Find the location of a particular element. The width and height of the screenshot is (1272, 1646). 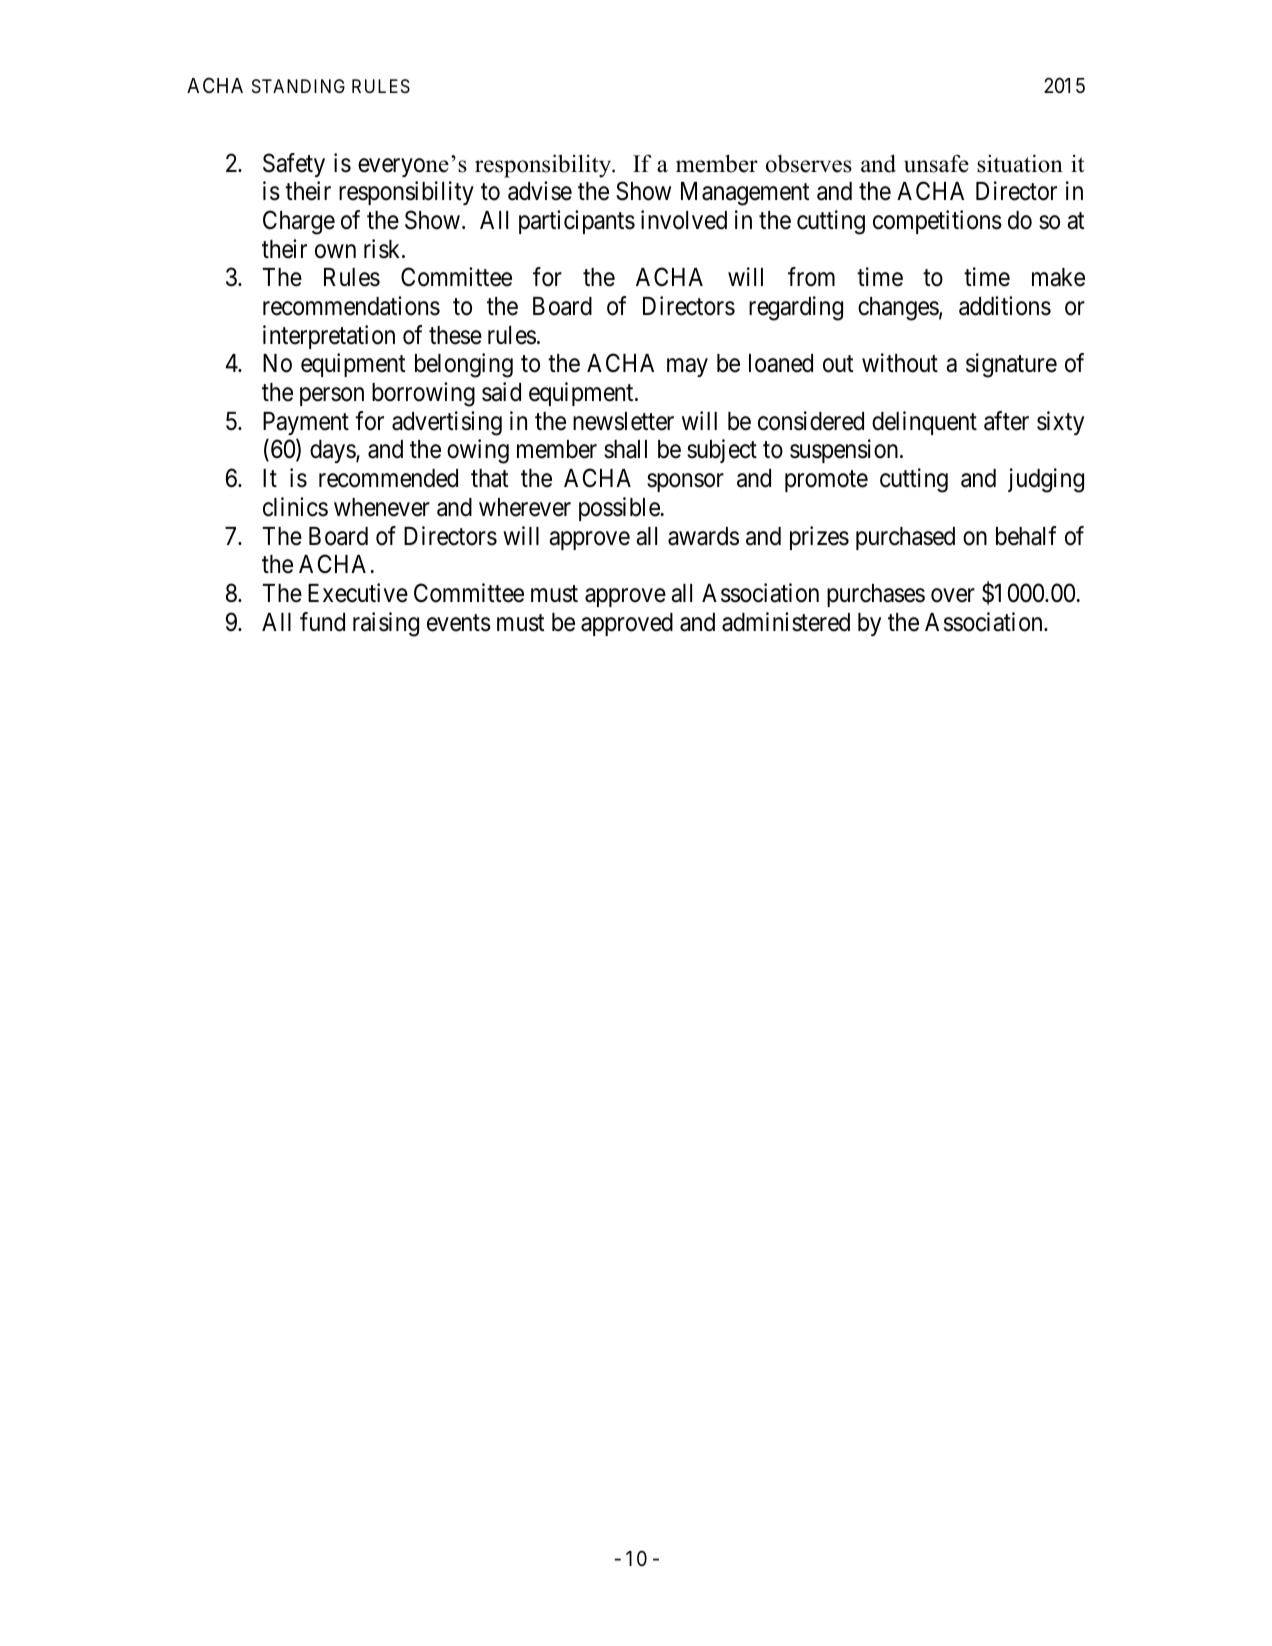

competitions is located at coordinates (937, 222).
